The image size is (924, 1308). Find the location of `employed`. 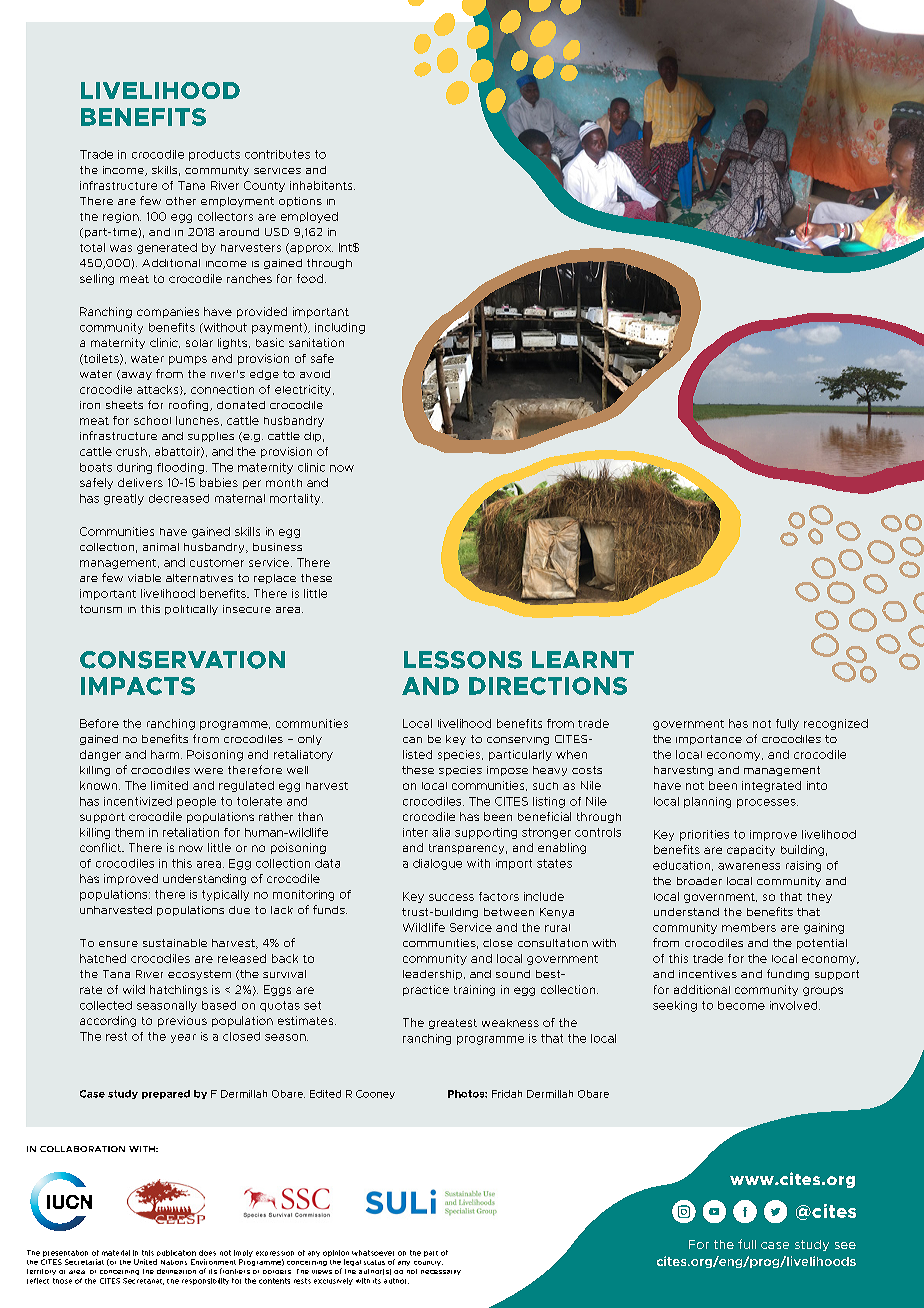

employed is located at coordinates (309, 217).
